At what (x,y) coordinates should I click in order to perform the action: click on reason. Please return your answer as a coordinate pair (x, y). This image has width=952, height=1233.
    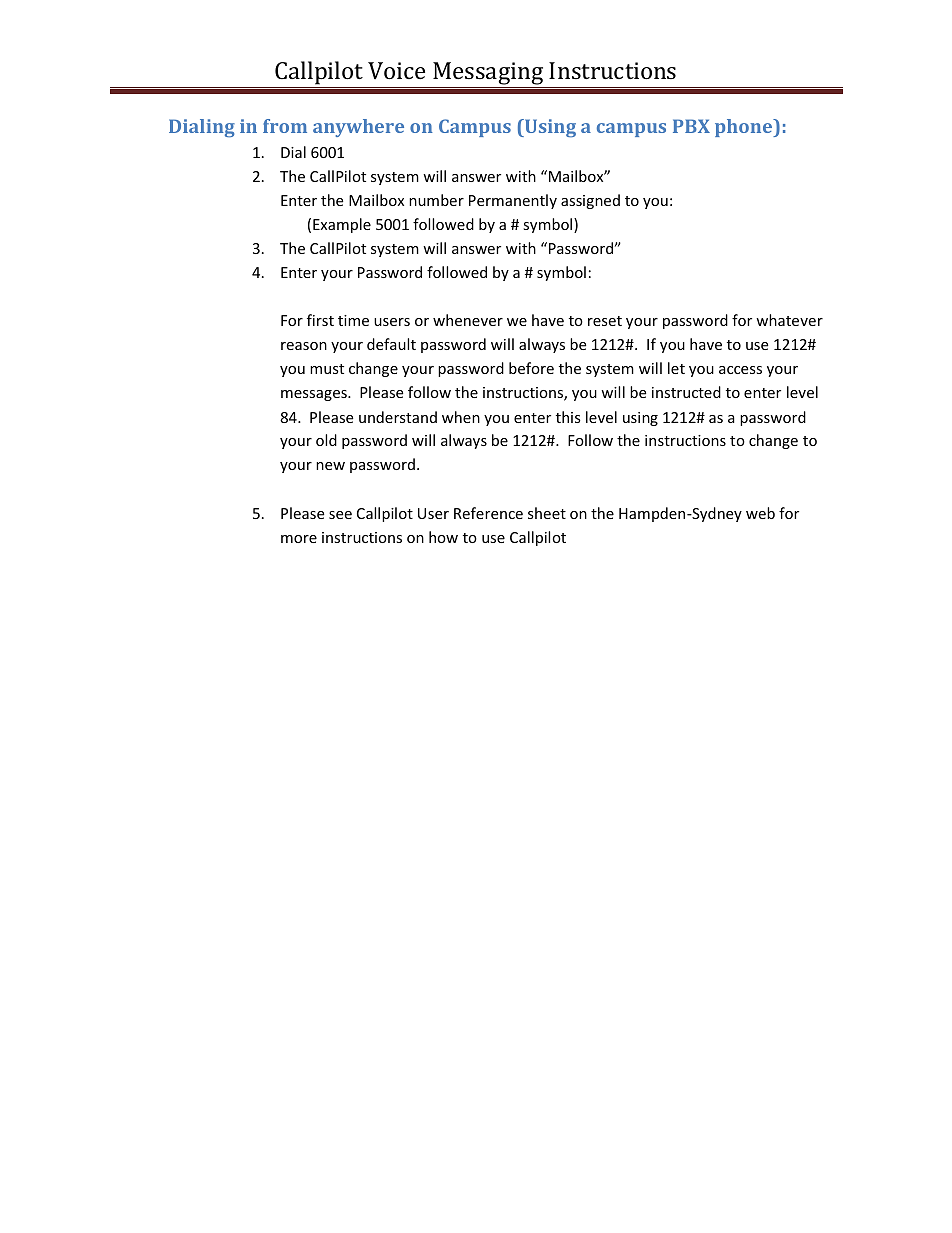
    Looking at the image, I should click on (304, 346).
